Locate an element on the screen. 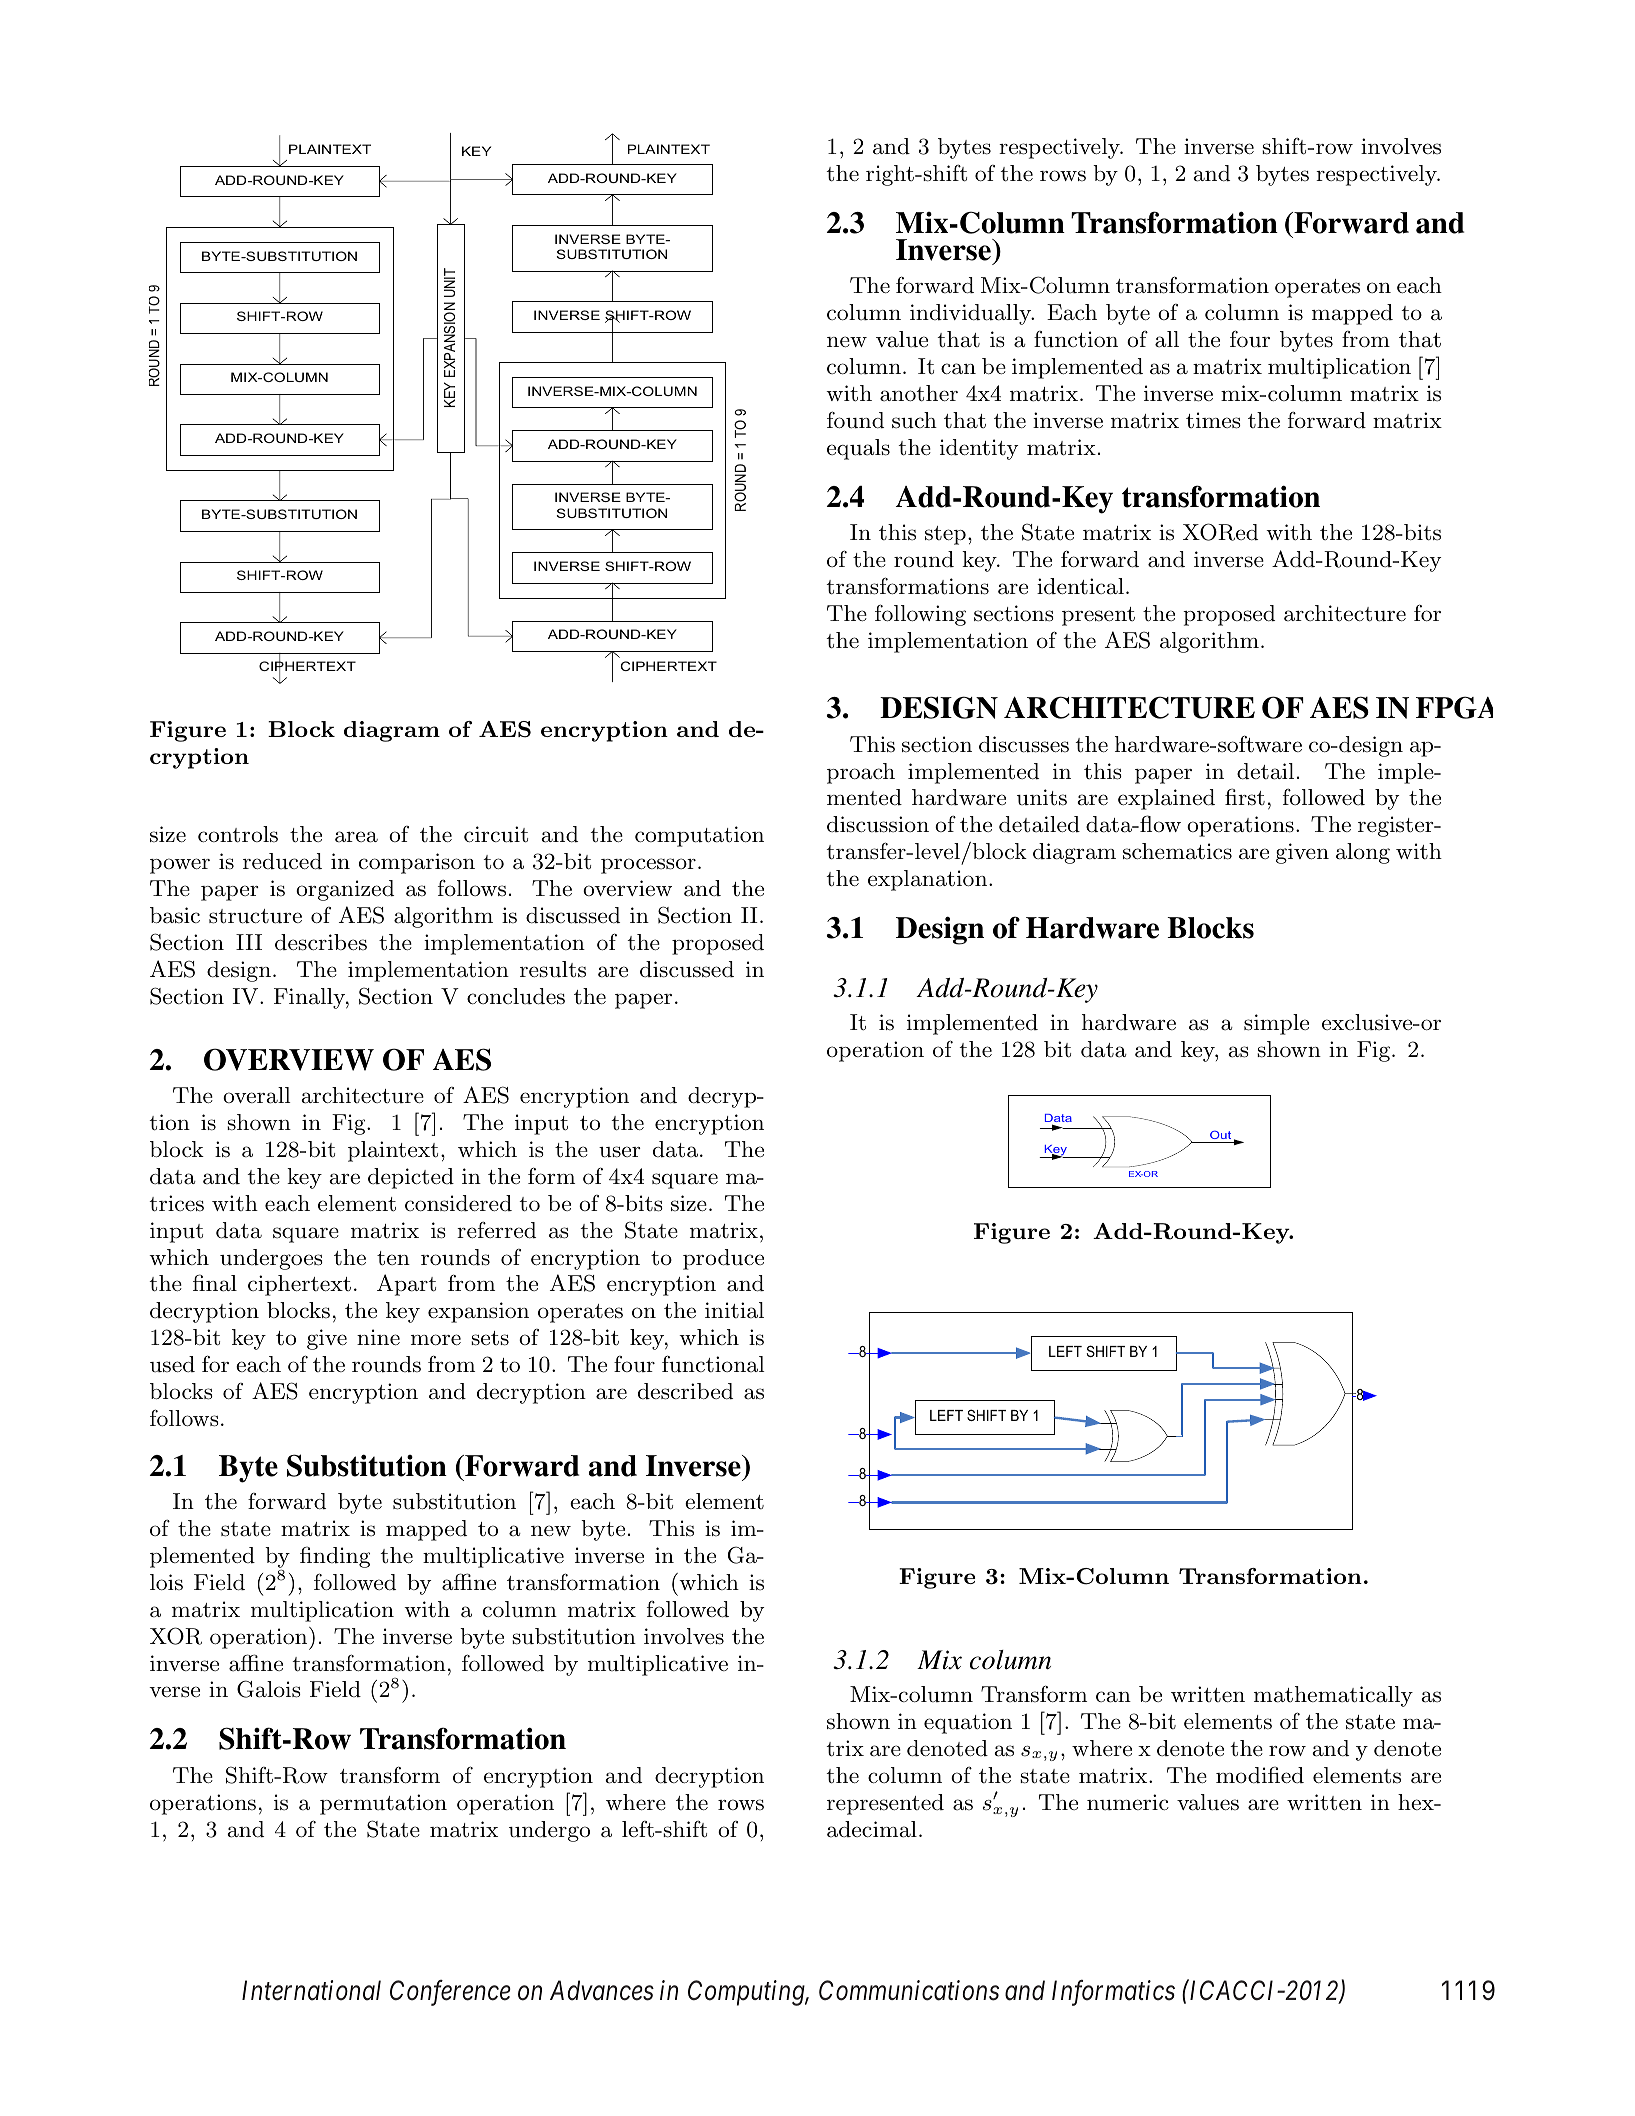 The image size is (1635, 2116). Conference is located at coordinates (450, 1993).
